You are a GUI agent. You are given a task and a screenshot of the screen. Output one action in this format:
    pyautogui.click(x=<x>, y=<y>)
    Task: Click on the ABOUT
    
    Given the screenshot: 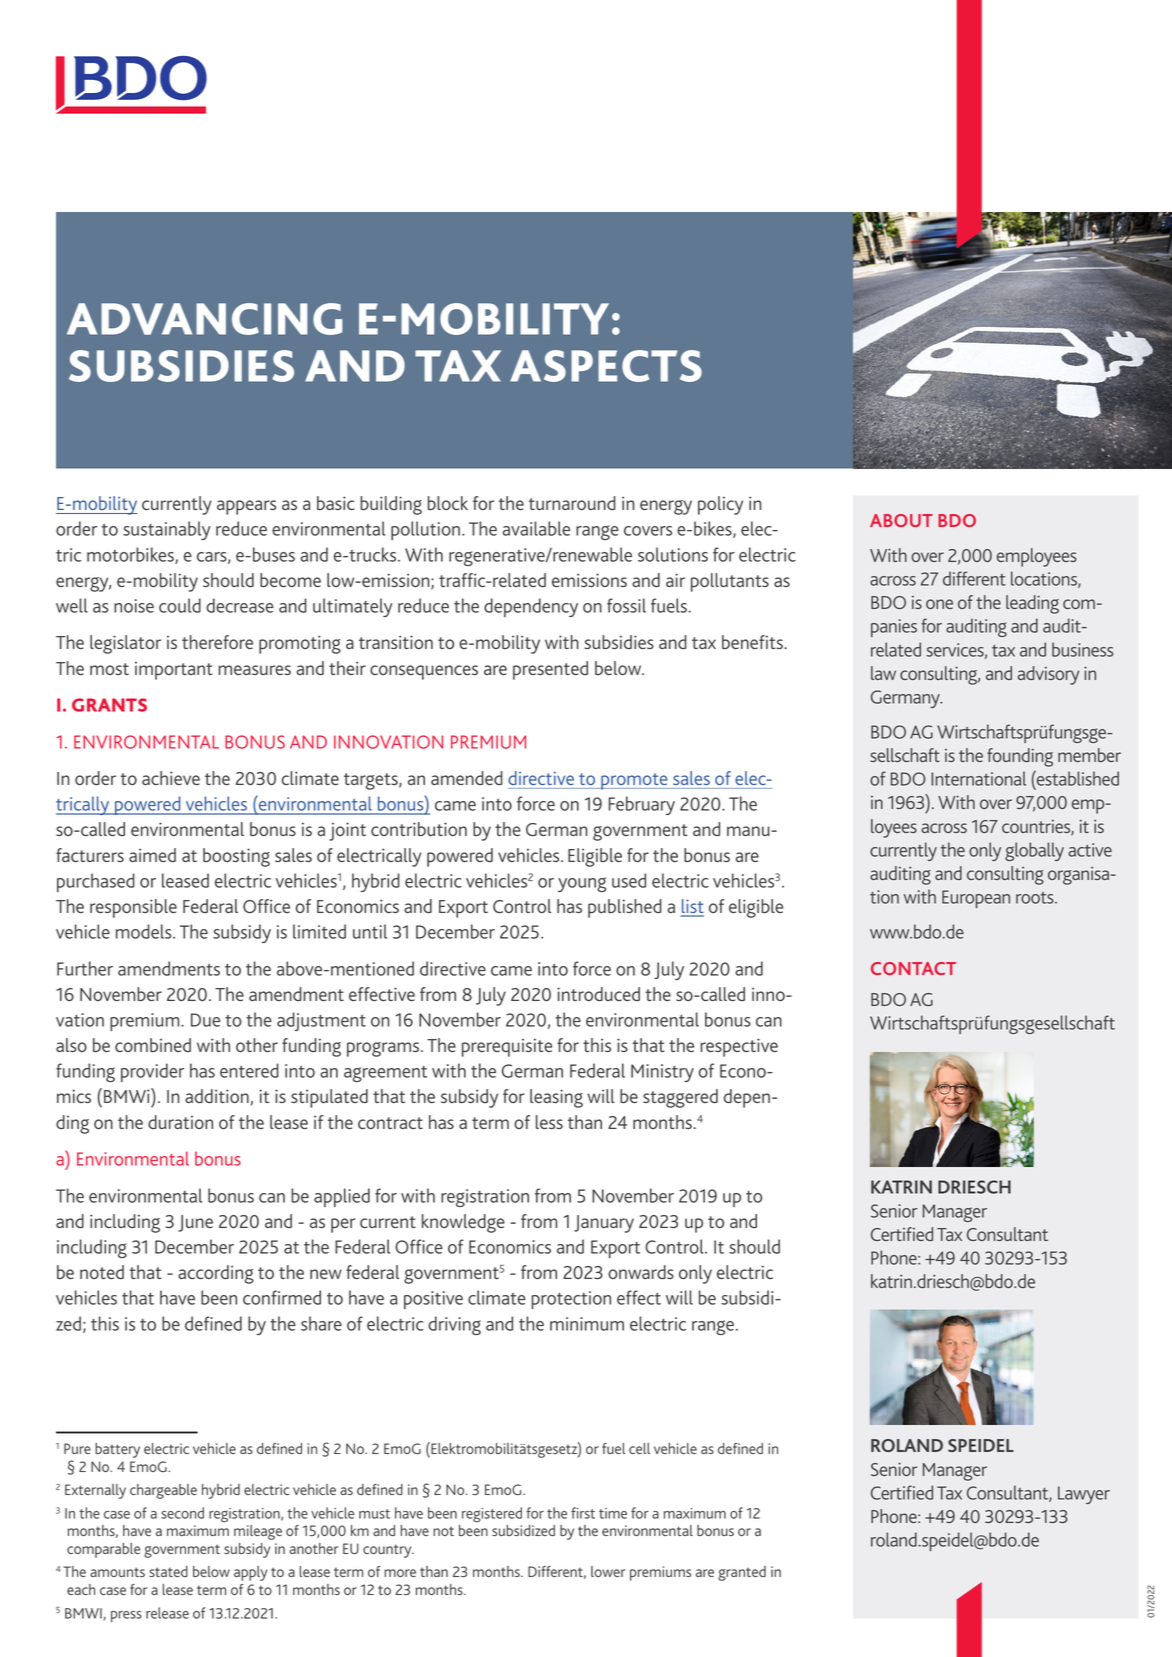 What is the action you would take?
    pyautogui.click(x=901, y=520)
